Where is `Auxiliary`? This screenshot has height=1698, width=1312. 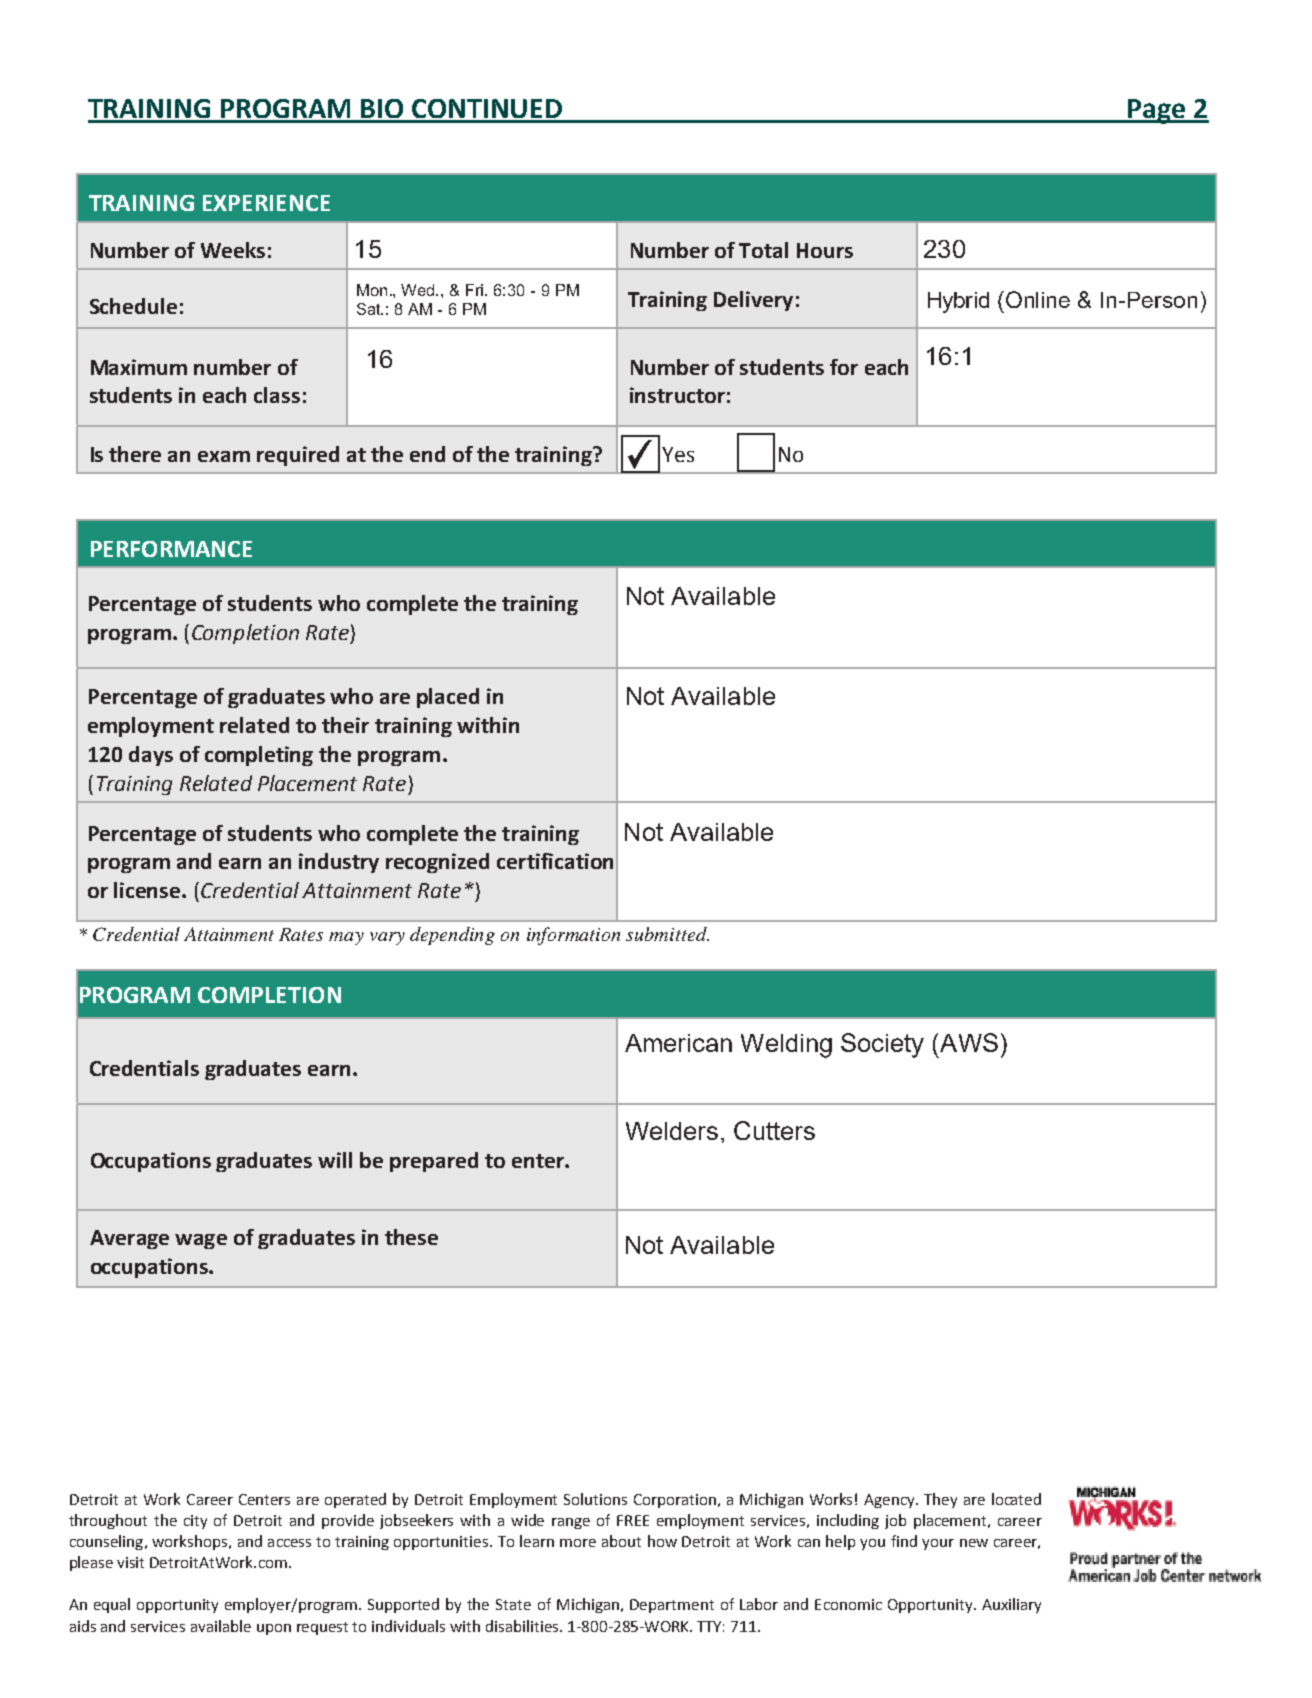 Auxiliary is located at coordinates (1011, 1605).
